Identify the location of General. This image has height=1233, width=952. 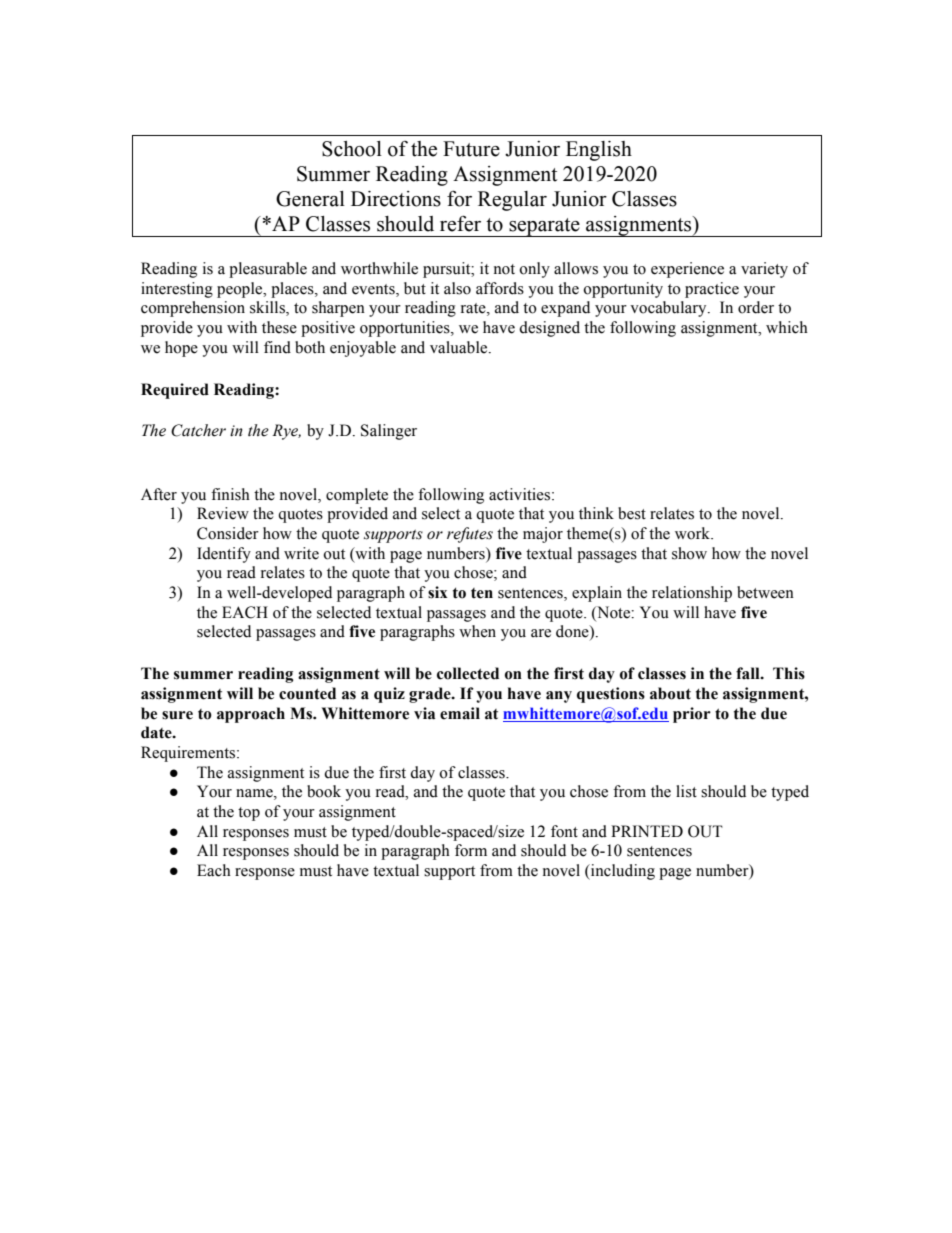
(310, 199).
